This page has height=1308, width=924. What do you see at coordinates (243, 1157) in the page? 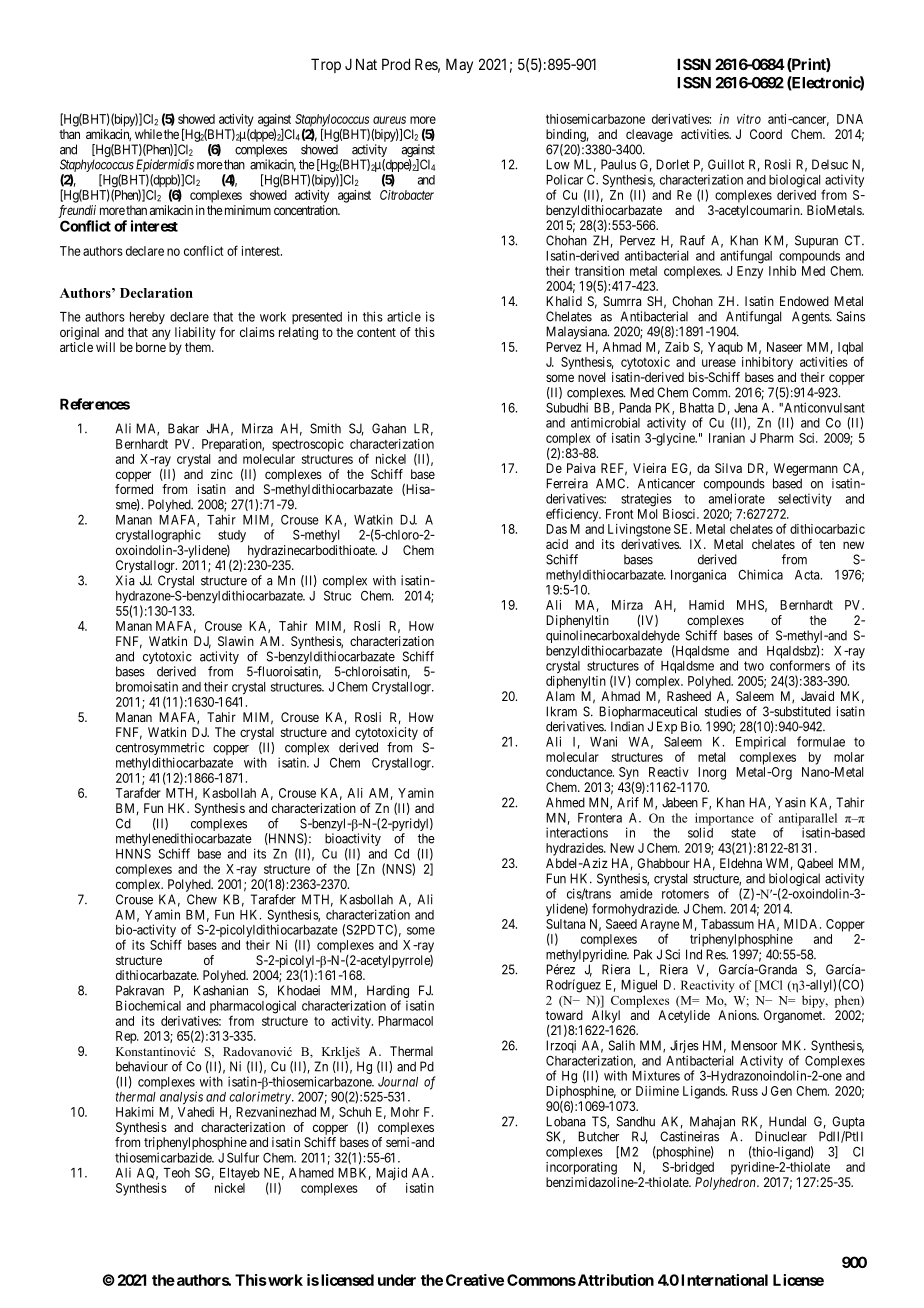
I see `Sulfur` at bounding box center [243, 1157].
